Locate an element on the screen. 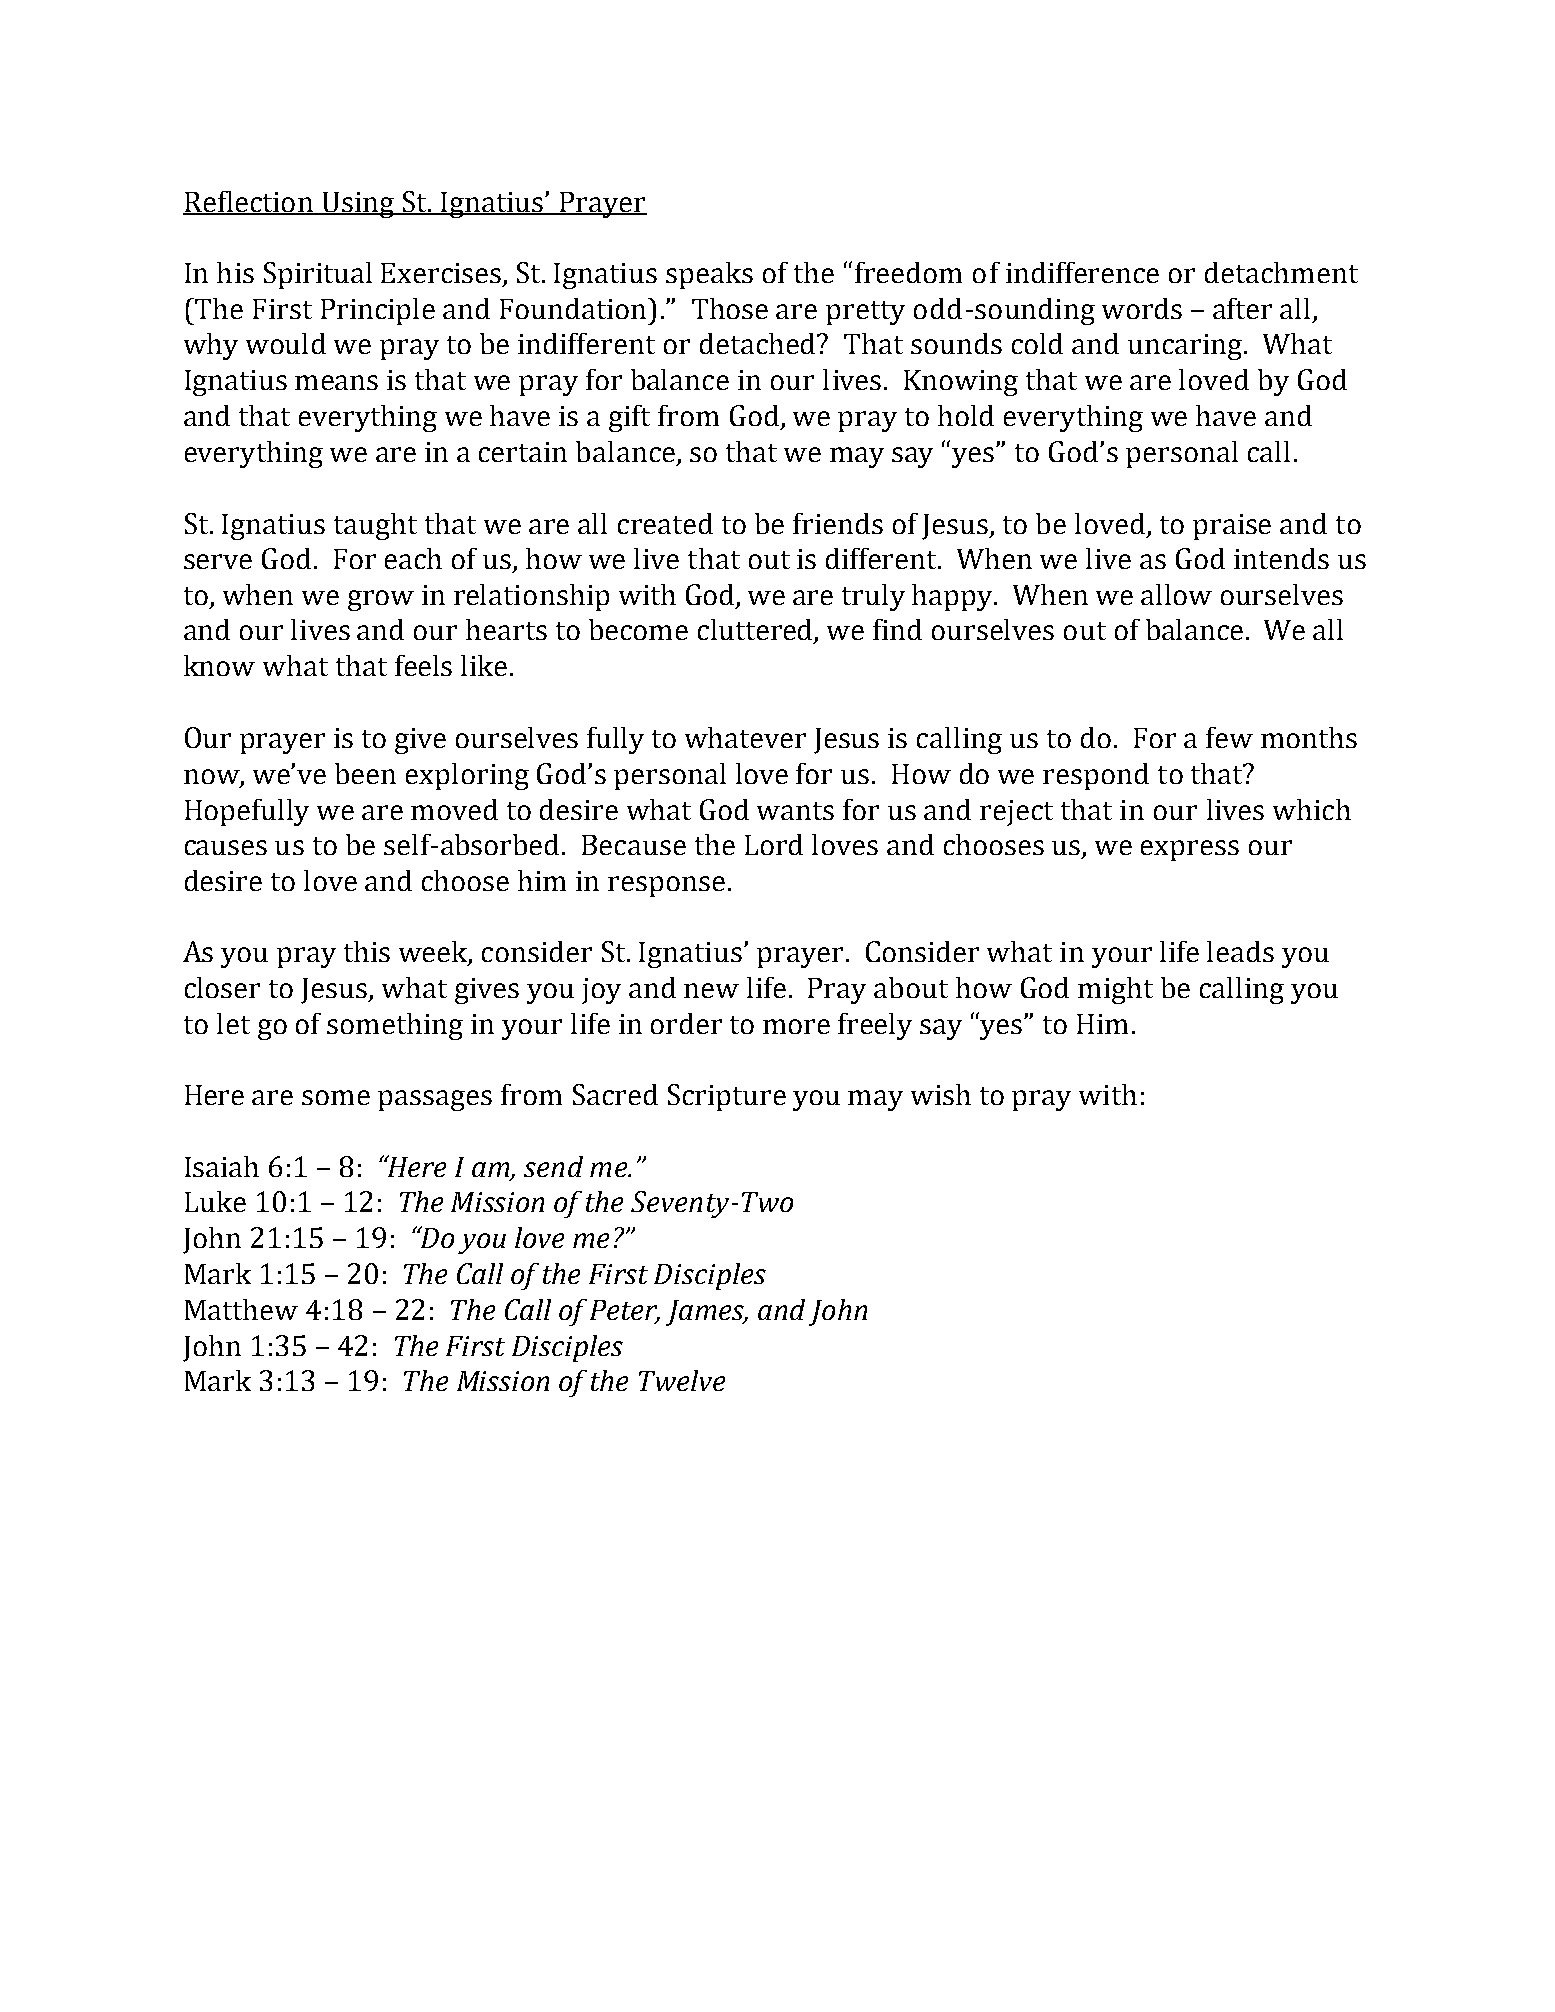 The width and height of the screenshot is (1555, 2012). indifference is located at coordinates (1082, 272).
